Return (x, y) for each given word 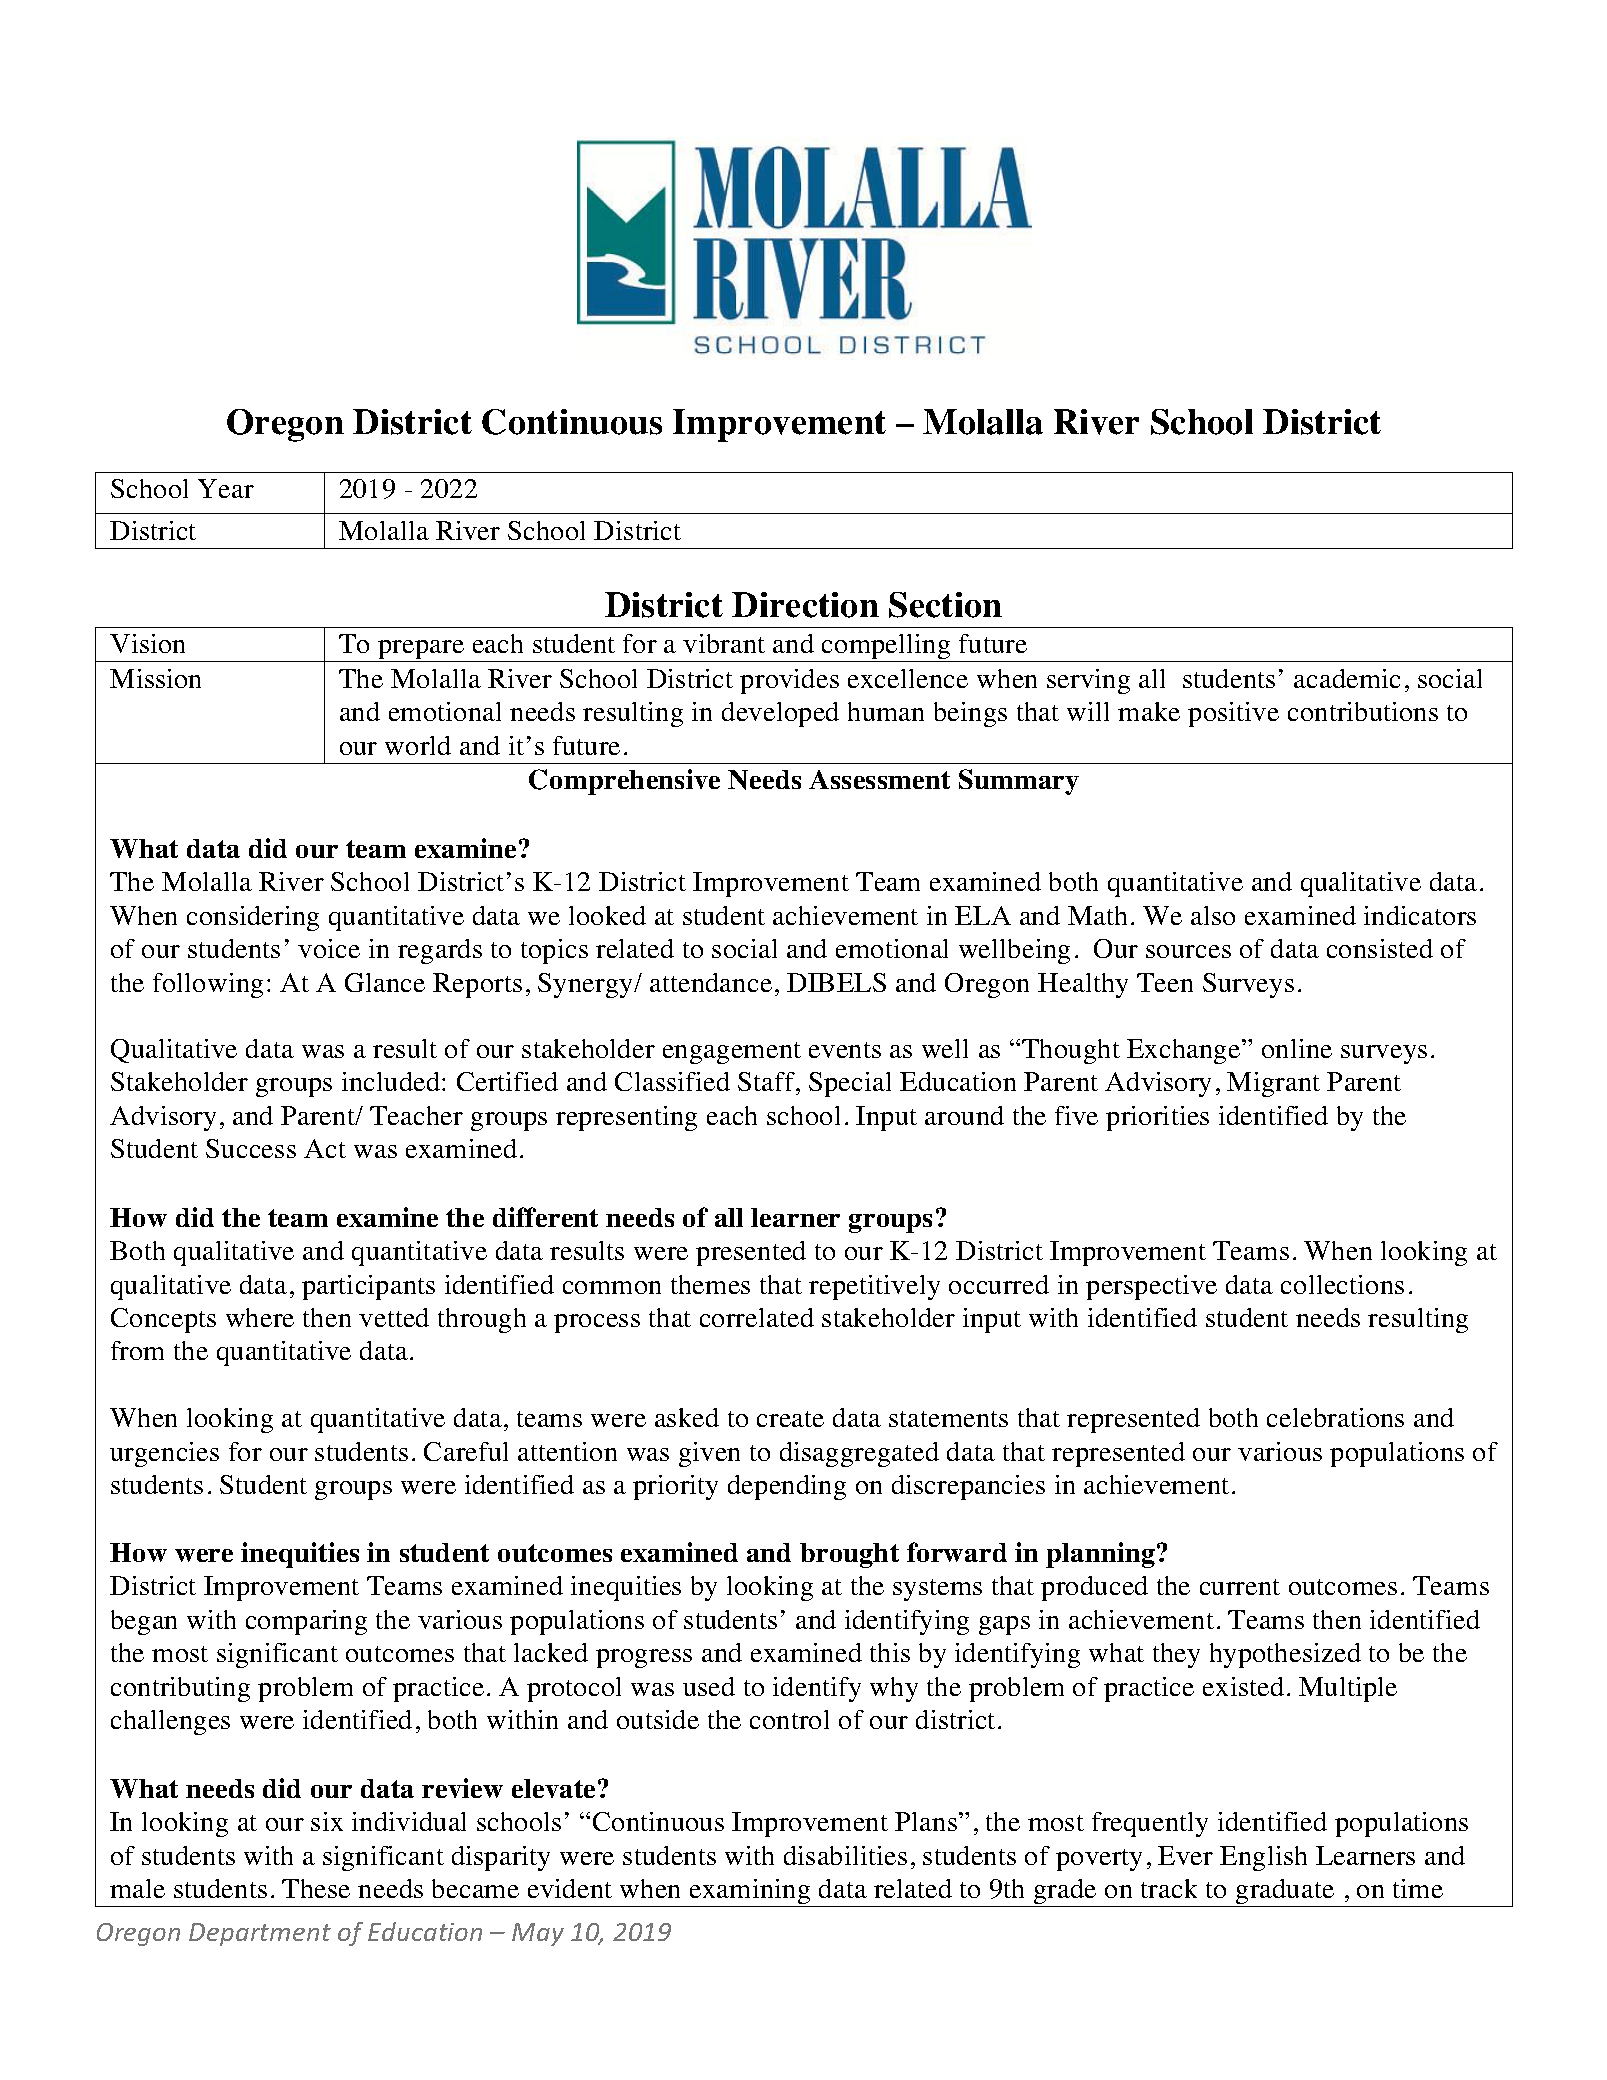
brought (849, 1555)
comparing (306, 1622)
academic (1347, 678)
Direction (805, 605)
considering (253, 918)
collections (1342, 1284)
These (316, 1888)
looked (607, 915)
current (1240, 1587)
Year (226, 488)
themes (710, 1284)
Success (251, 1148)
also (1213, 915)
